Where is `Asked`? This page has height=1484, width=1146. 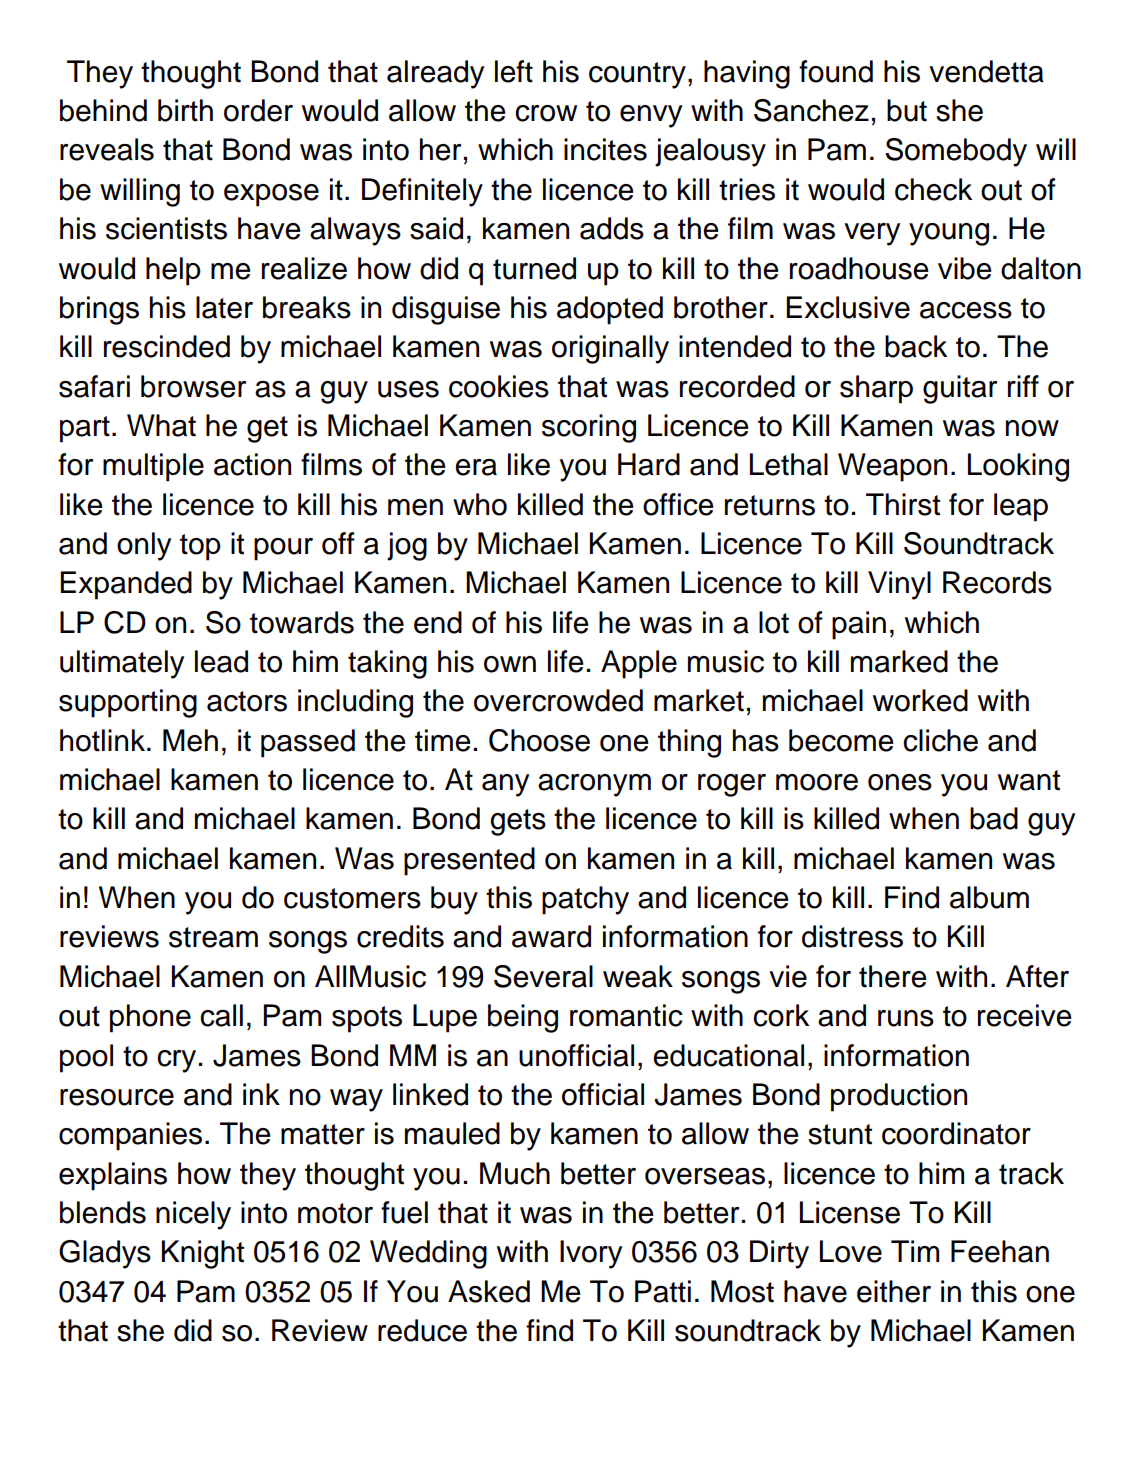
Asked is located at coordinates (489, 1291).
